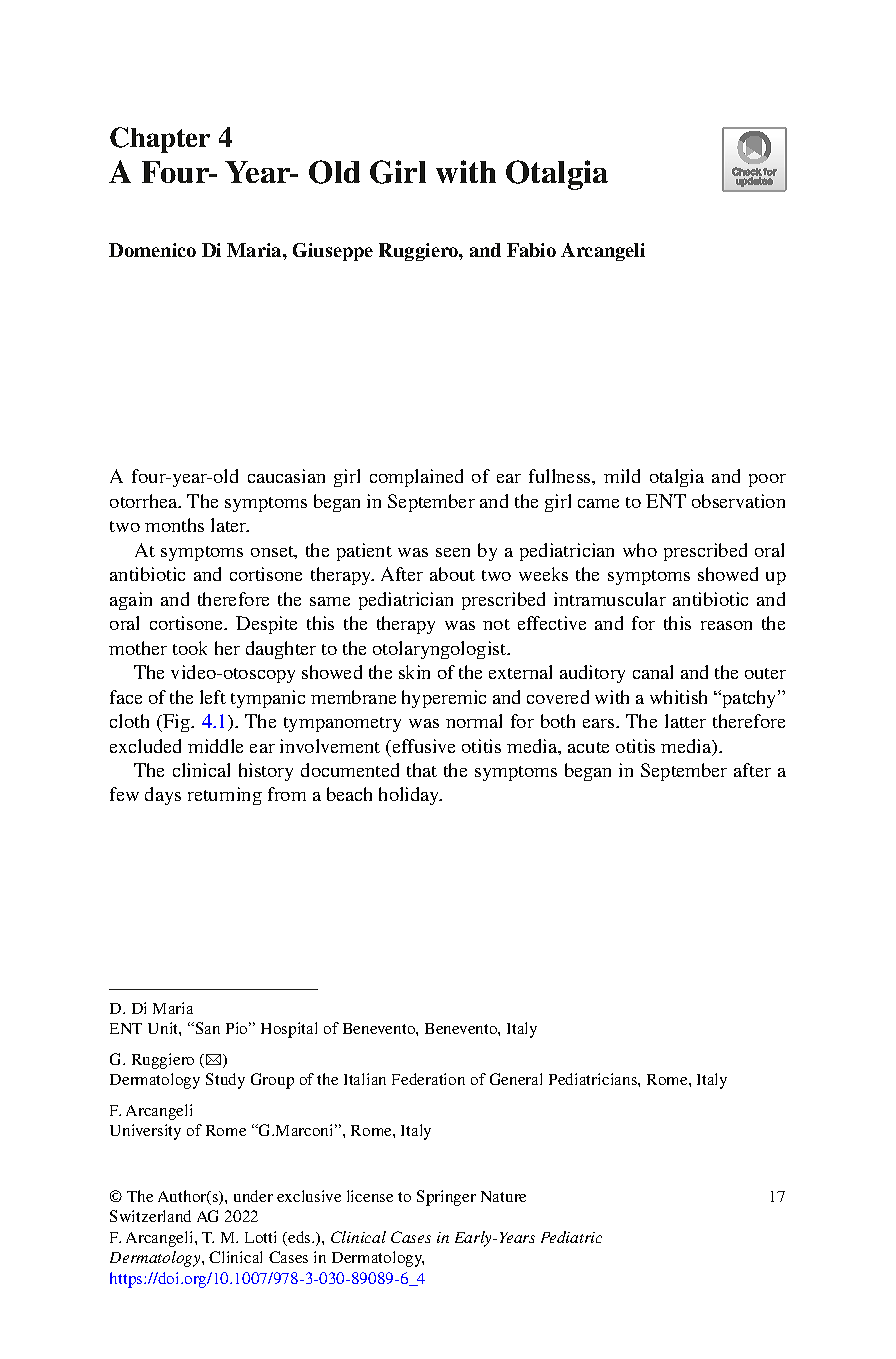 The height and width of the page is (1359, 896). Describe the element at coordinates (160, 140) in the page. I see `Chapter` at that location.
